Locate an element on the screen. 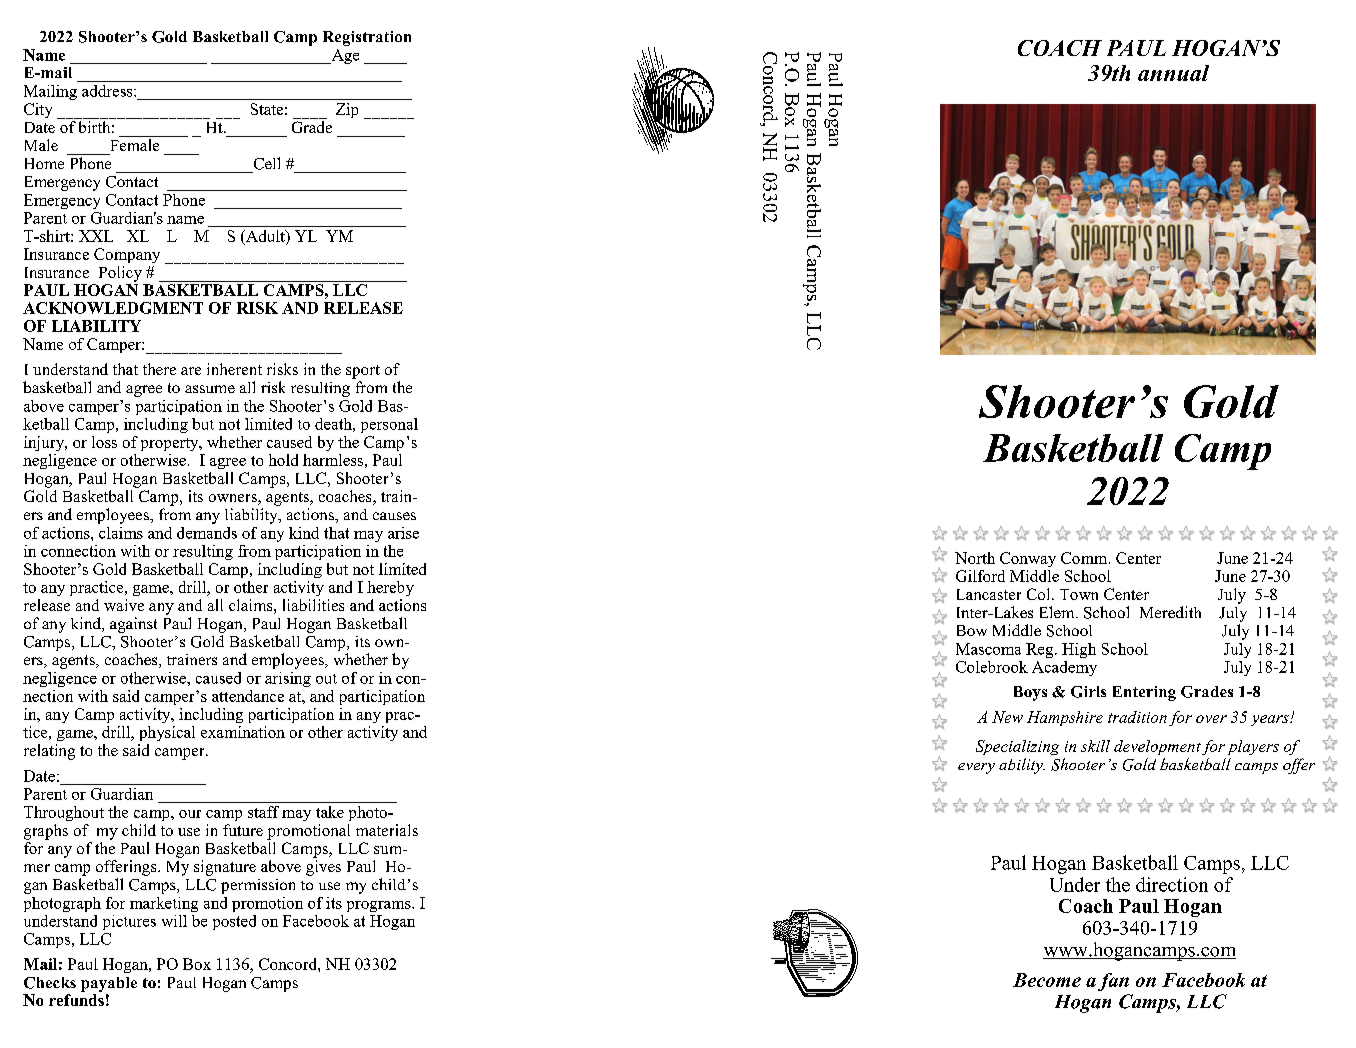  Registration is located at coordinates (367, 38).
